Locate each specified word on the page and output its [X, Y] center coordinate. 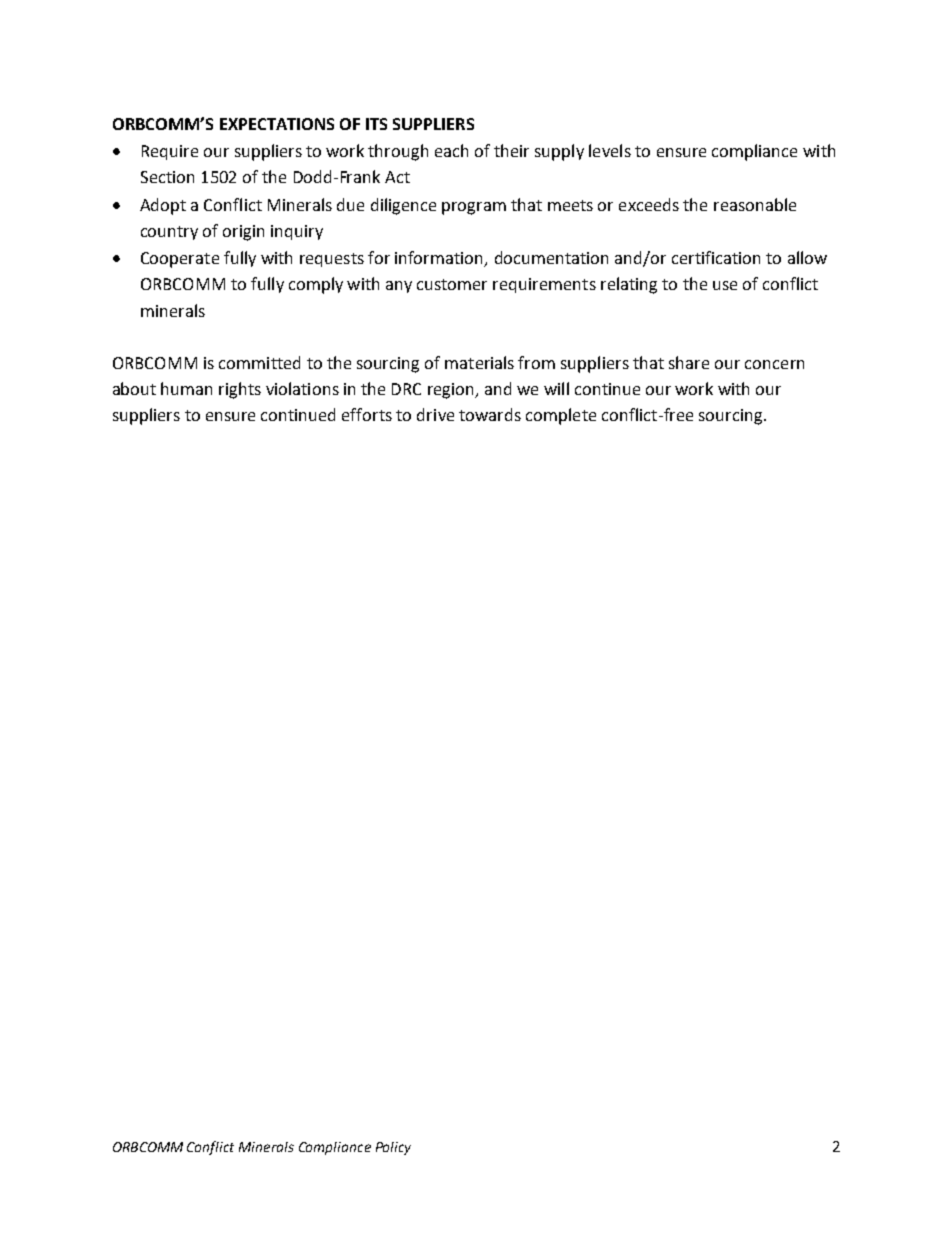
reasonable [755, 204]
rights [240, 390]
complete [561, 416]
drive [435, 414]
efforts [367, 414]
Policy [393, 1148]
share [689, 362]
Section [167, 177]
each [451, 150]
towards [490, 414]
